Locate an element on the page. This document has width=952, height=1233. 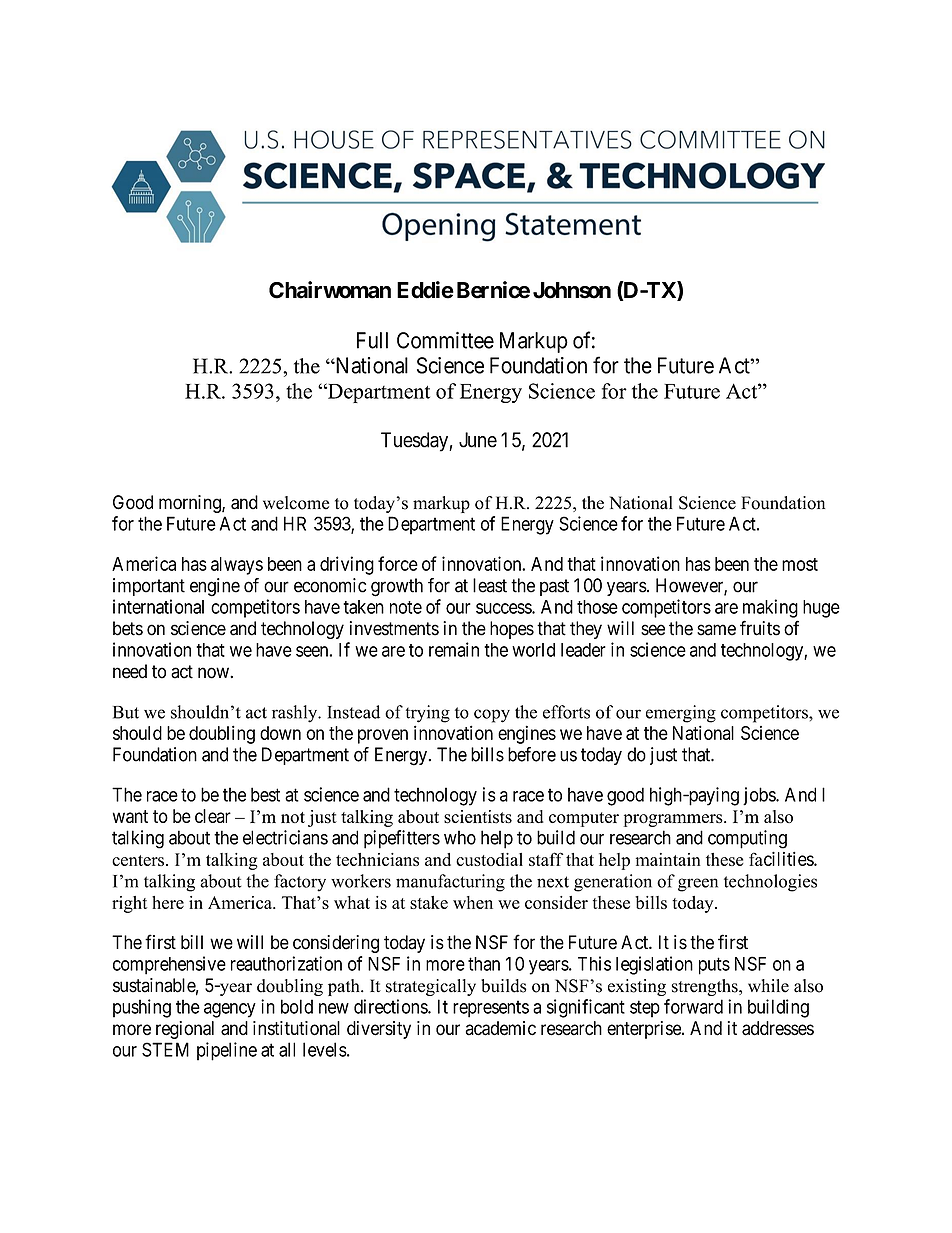
addresses is located at coordinates (778, 1028).
